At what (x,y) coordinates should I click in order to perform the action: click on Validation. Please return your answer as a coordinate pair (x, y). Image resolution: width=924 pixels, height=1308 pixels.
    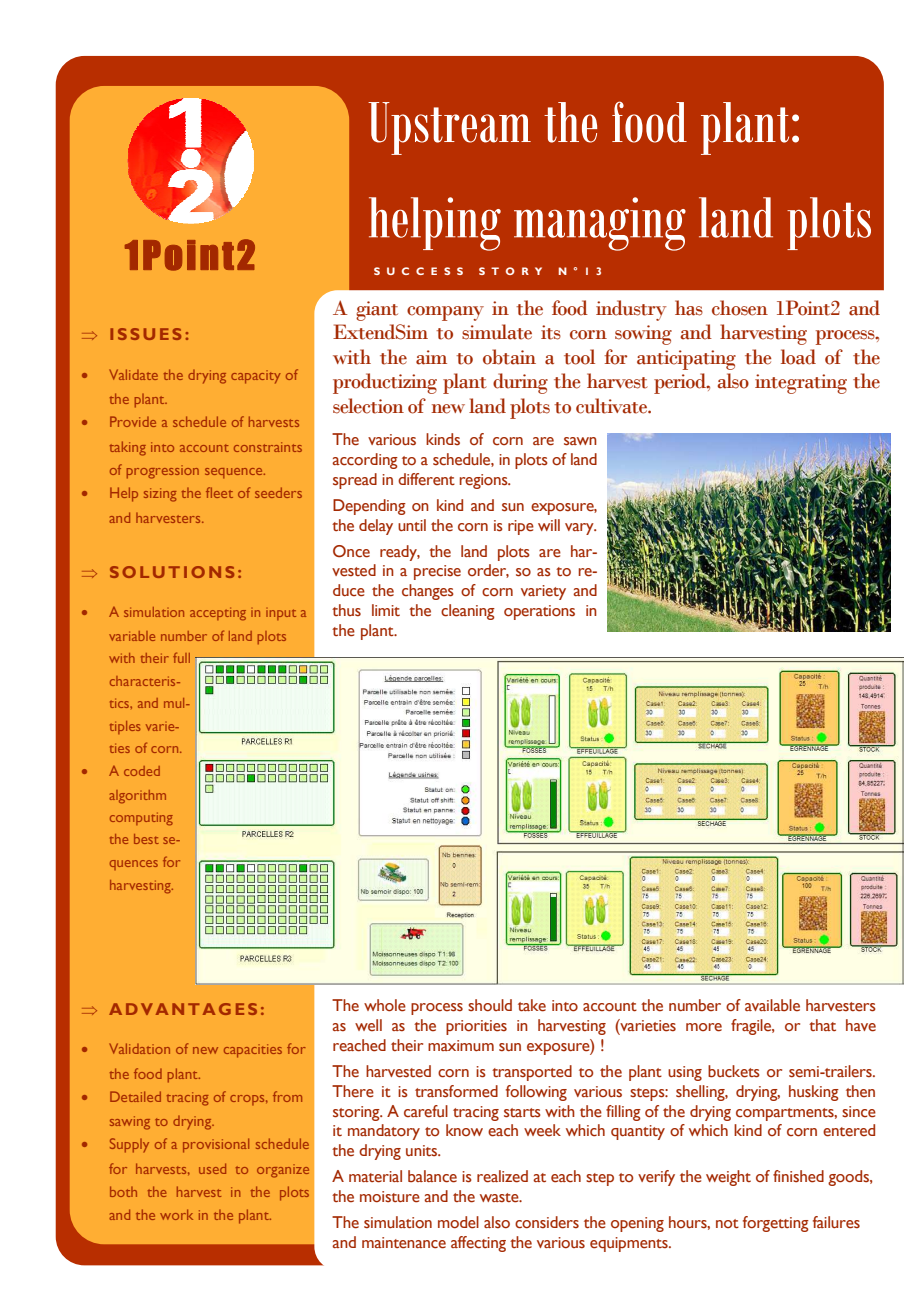
    Looking at the image, I should click on (139, 1048).
